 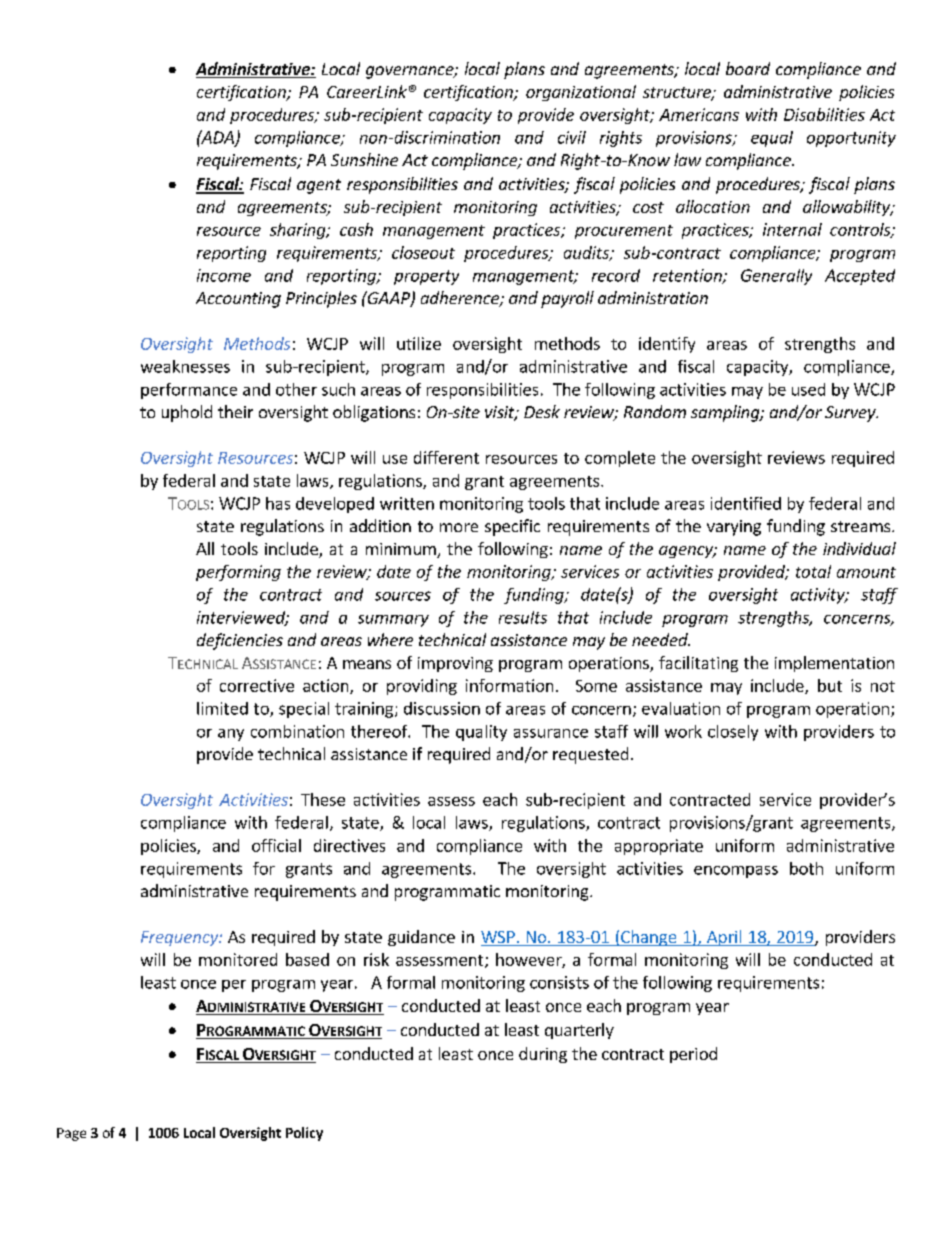 What do you see at coordinates (543, 1055) in the page?
I see `during` at bounding box center [543, 1055].
